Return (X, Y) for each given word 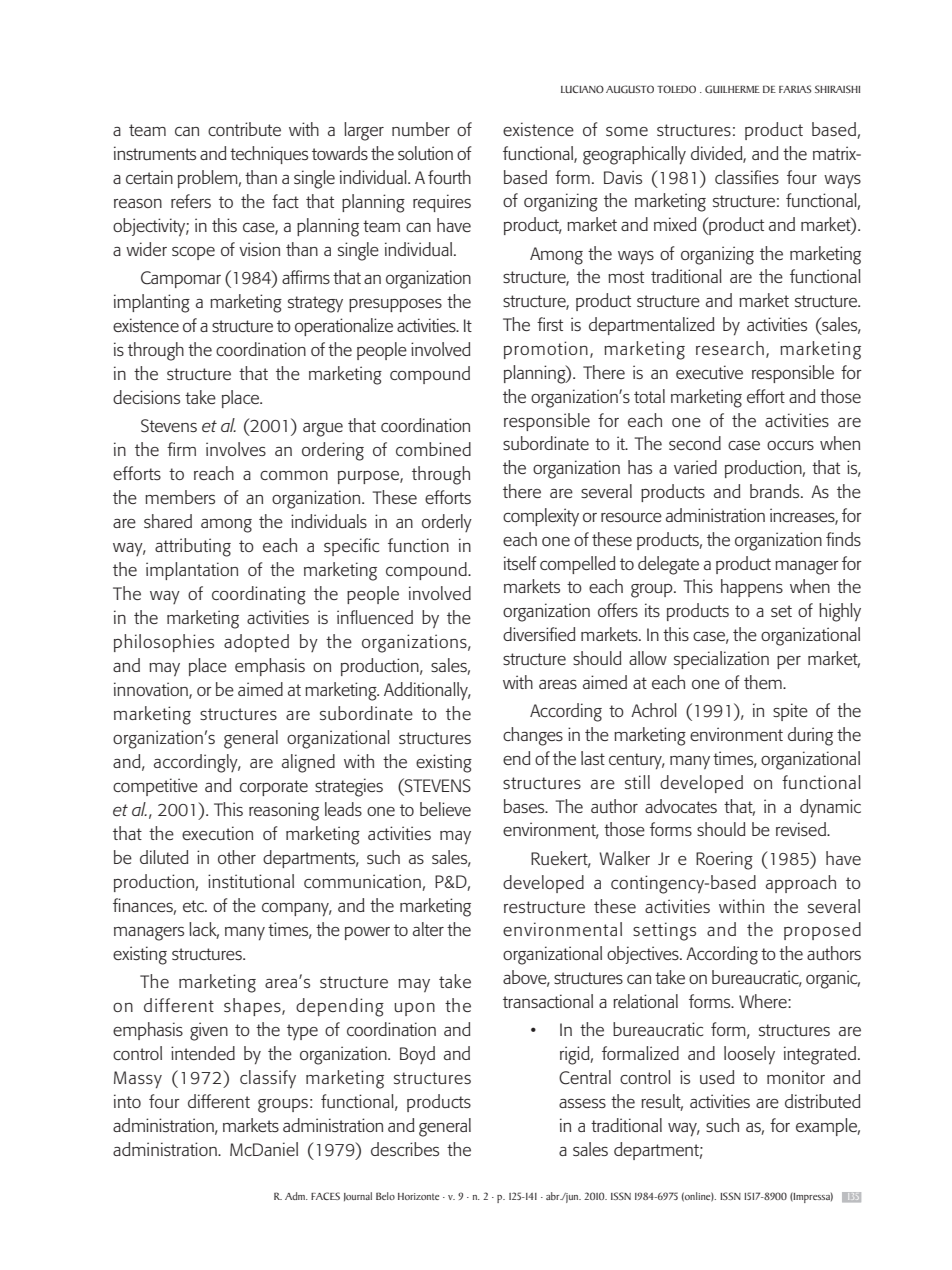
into (127, 1101)
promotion (546, 350)
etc (194, 906)
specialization (721, 660)
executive (709, 372)
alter (428, 929)
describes (405, 1149)
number (421, 129)
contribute (244, 129)
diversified (539, 634)
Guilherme (732, 89)
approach (801, 884)
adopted (256, 643)
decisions (146, 397)
